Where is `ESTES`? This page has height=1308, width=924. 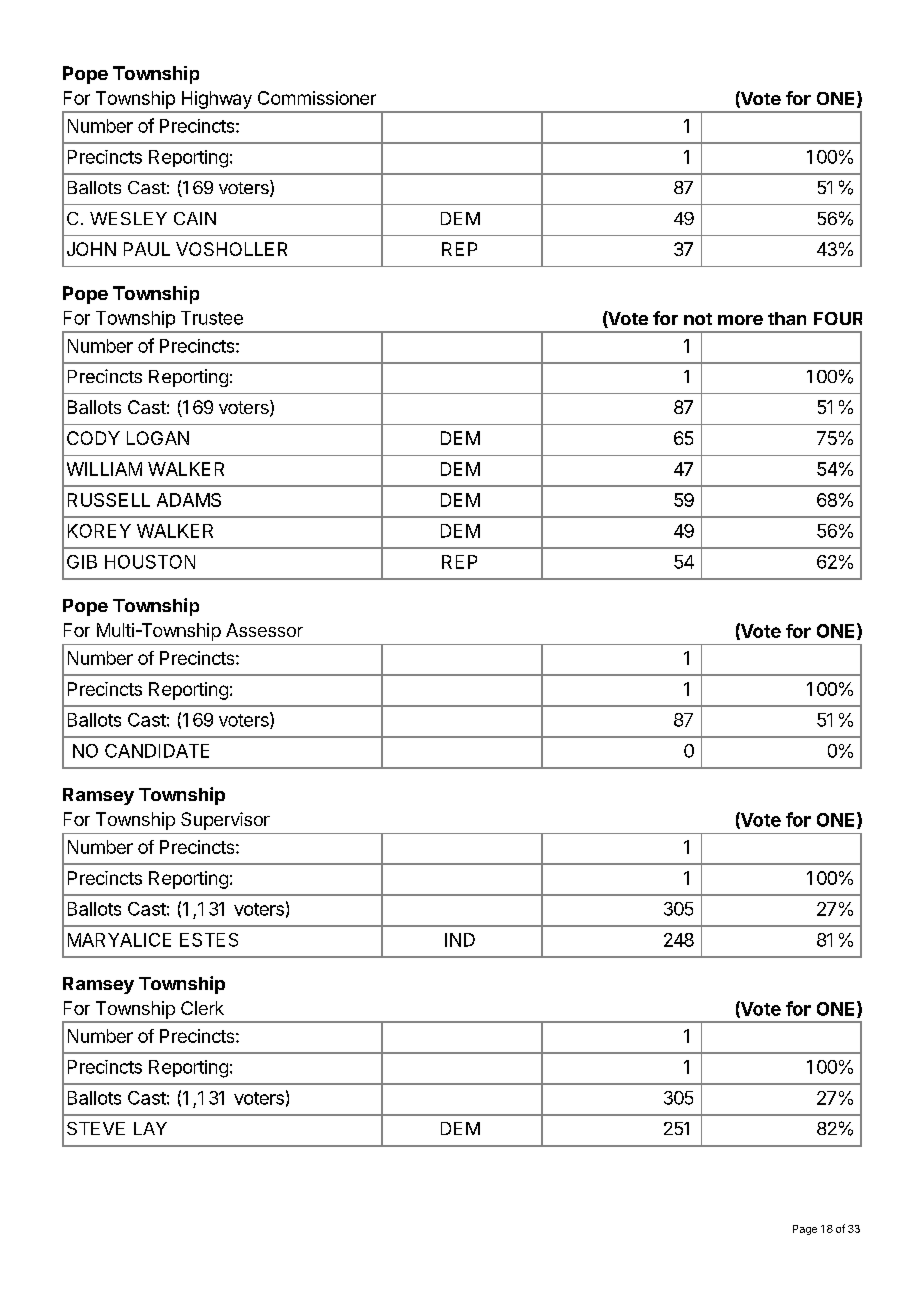
ESTES is located at coordinates (209, 940).
